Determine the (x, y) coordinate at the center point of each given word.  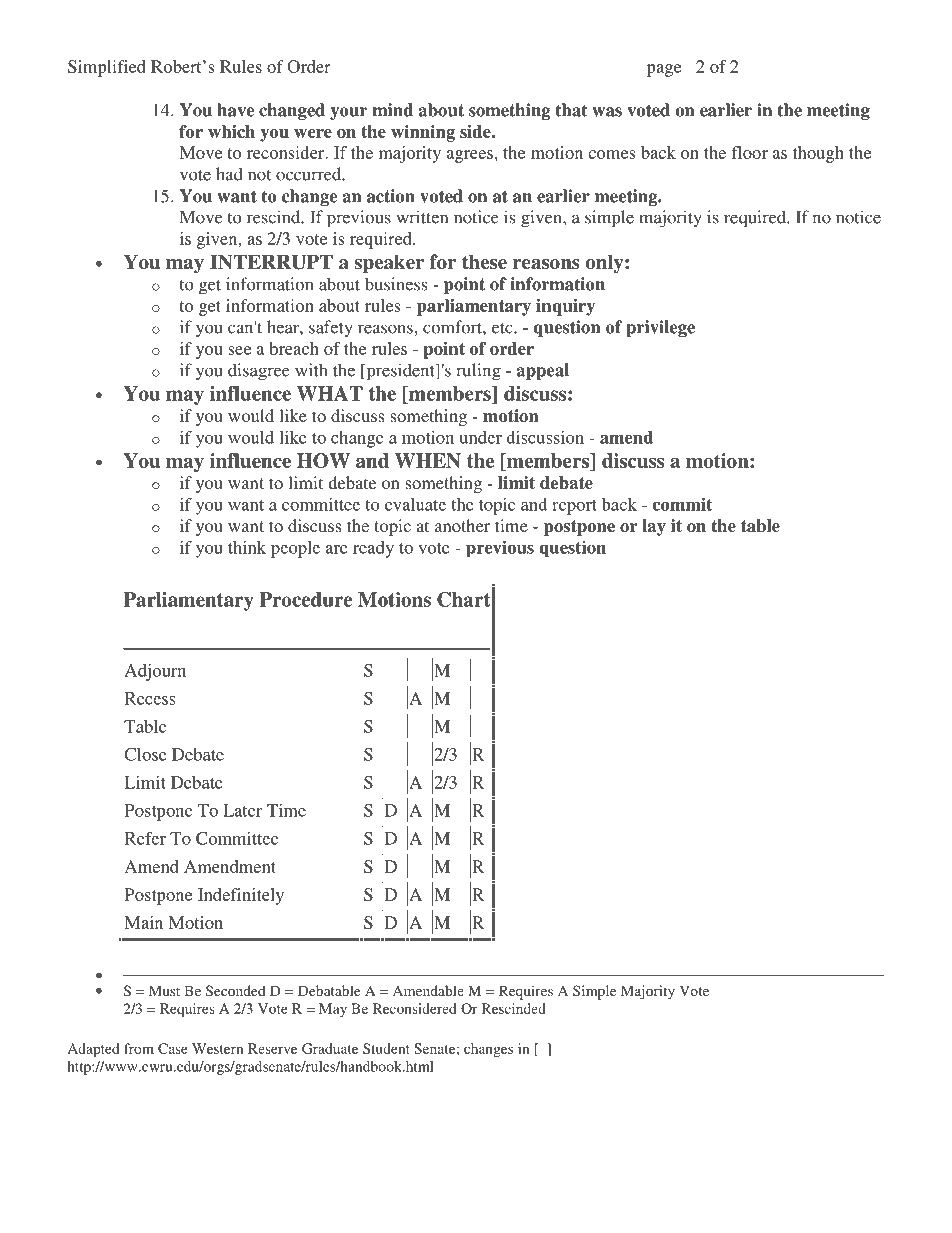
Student (386, 1048)
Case (173, 1048)
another (462, 525)
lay (654, 527)
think (247, 547)
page (664, 70)
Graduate (330, 1048)
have (235, 110)
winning (423, 133)
